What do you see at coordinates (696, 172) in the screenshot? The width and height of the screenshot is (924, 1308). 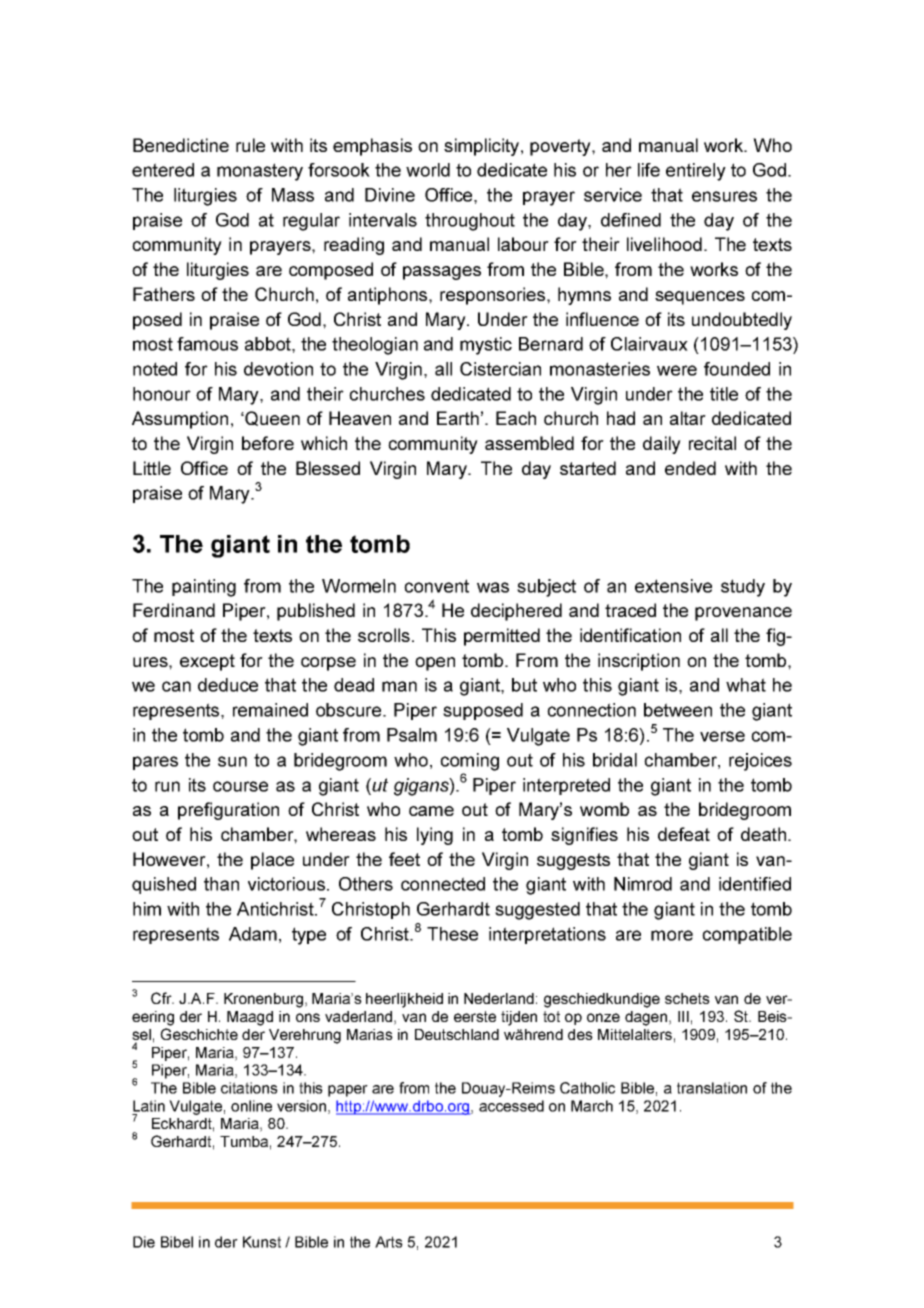 I see `entirely` at bounding box center [696, 172].
